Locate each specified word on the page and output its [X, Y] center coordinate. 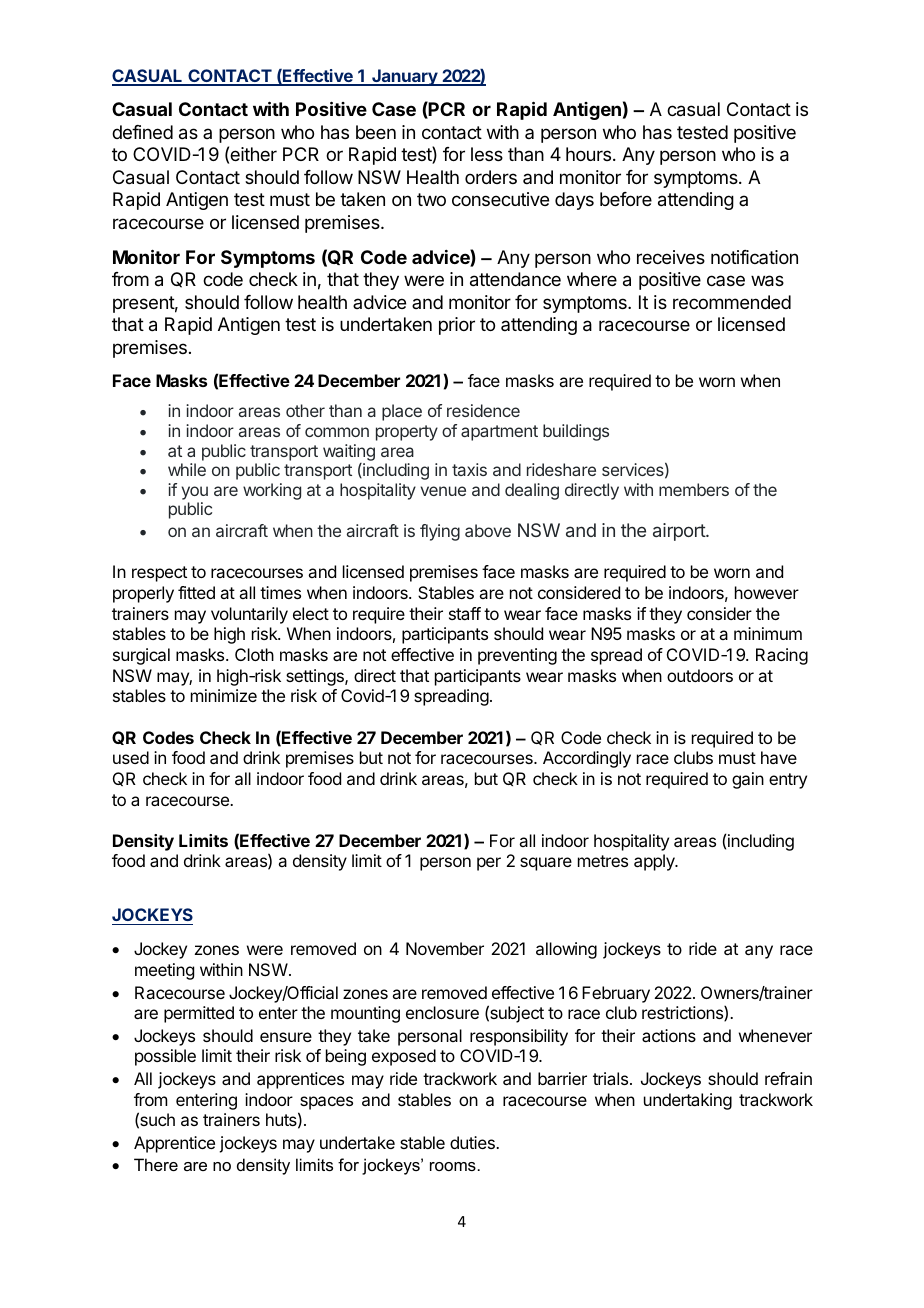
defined [142, 132]
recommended [732, 302]
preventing [517, 656]
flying [440, 532]
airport [680, 532]
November [445, 948]
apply [655, 862]
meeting [164, 971]
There [156, 1164]
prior [457, 326]
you [195, 493]
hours [588, 154]
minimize [224, 695]
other [305, 410]
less [487, 154]
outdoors [700, 675]
